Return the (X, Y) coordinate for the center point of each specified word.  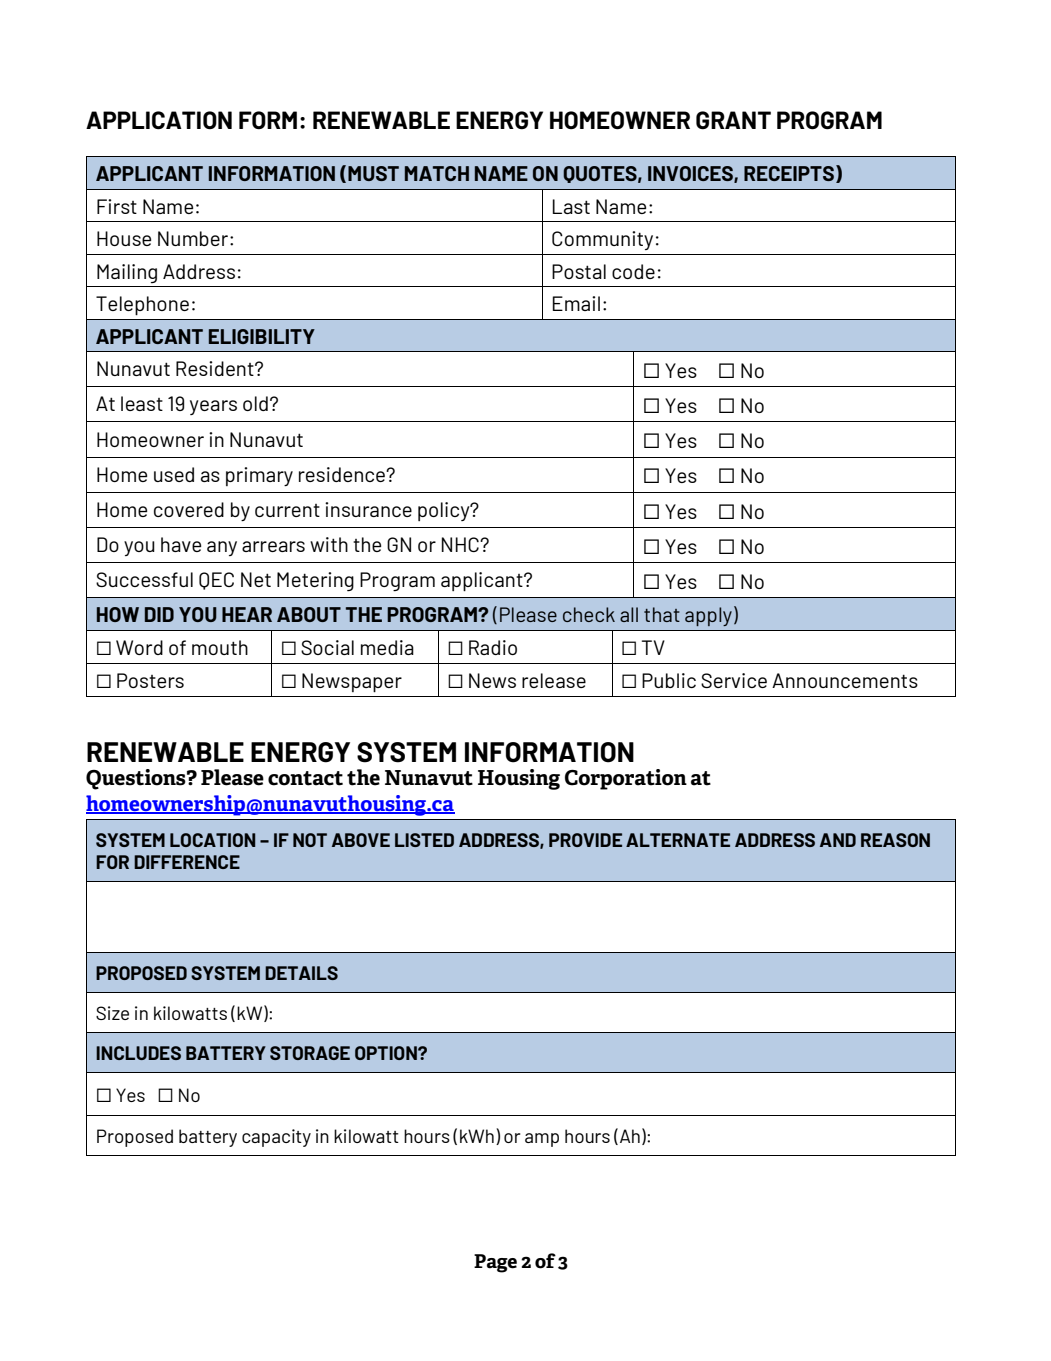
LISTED (424, 840)
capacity (276, 1138)
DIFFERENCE (187, 862)
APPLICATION (159, 120)
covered (189, 509)
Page (495, 1263)
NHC (461, 544)
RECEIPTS (789, 173)
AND (838, 840)
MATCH (437, 173)
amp (542, 1140)
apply (708, 616)
